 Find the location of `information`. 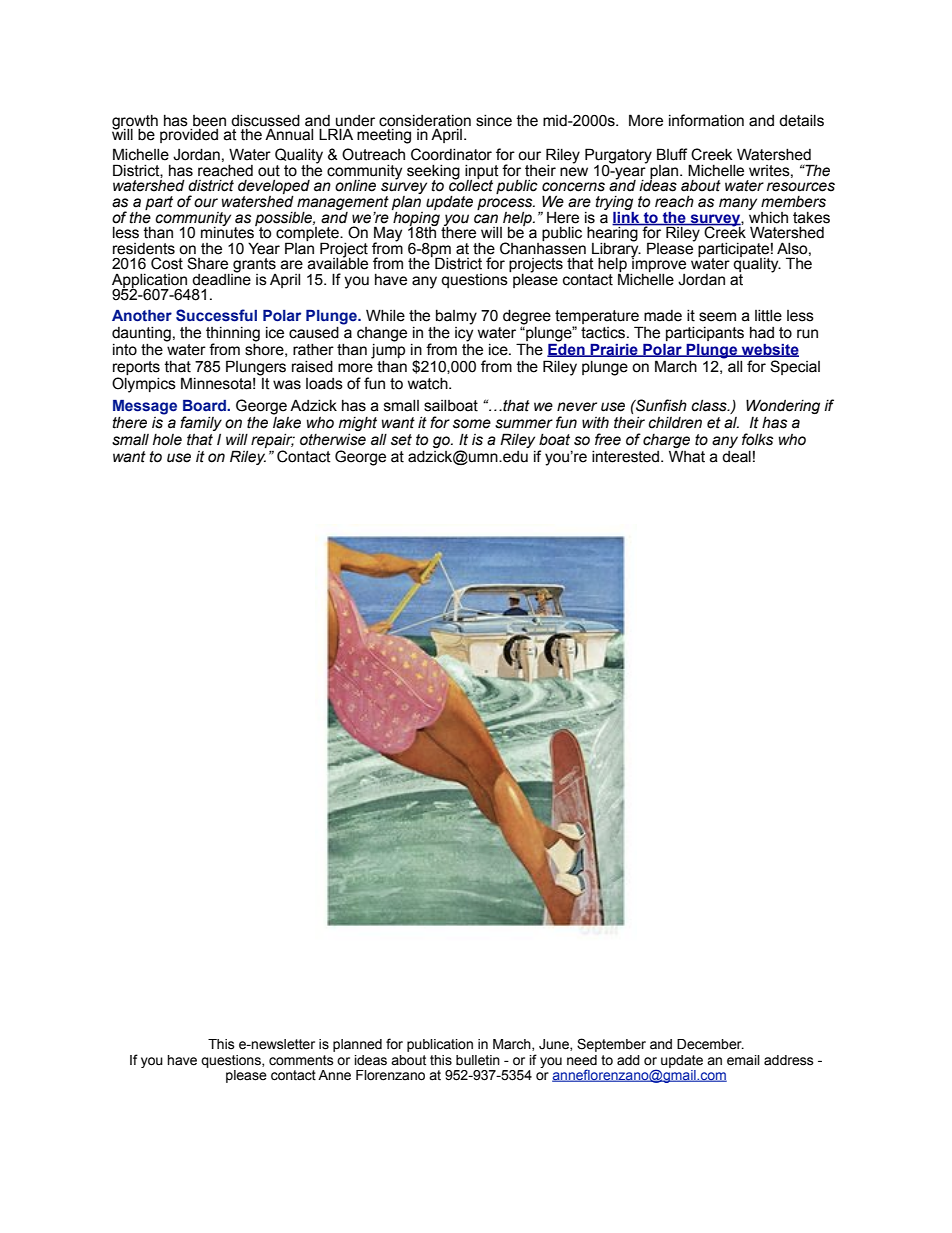

information is located at coordinates (706, 120).
